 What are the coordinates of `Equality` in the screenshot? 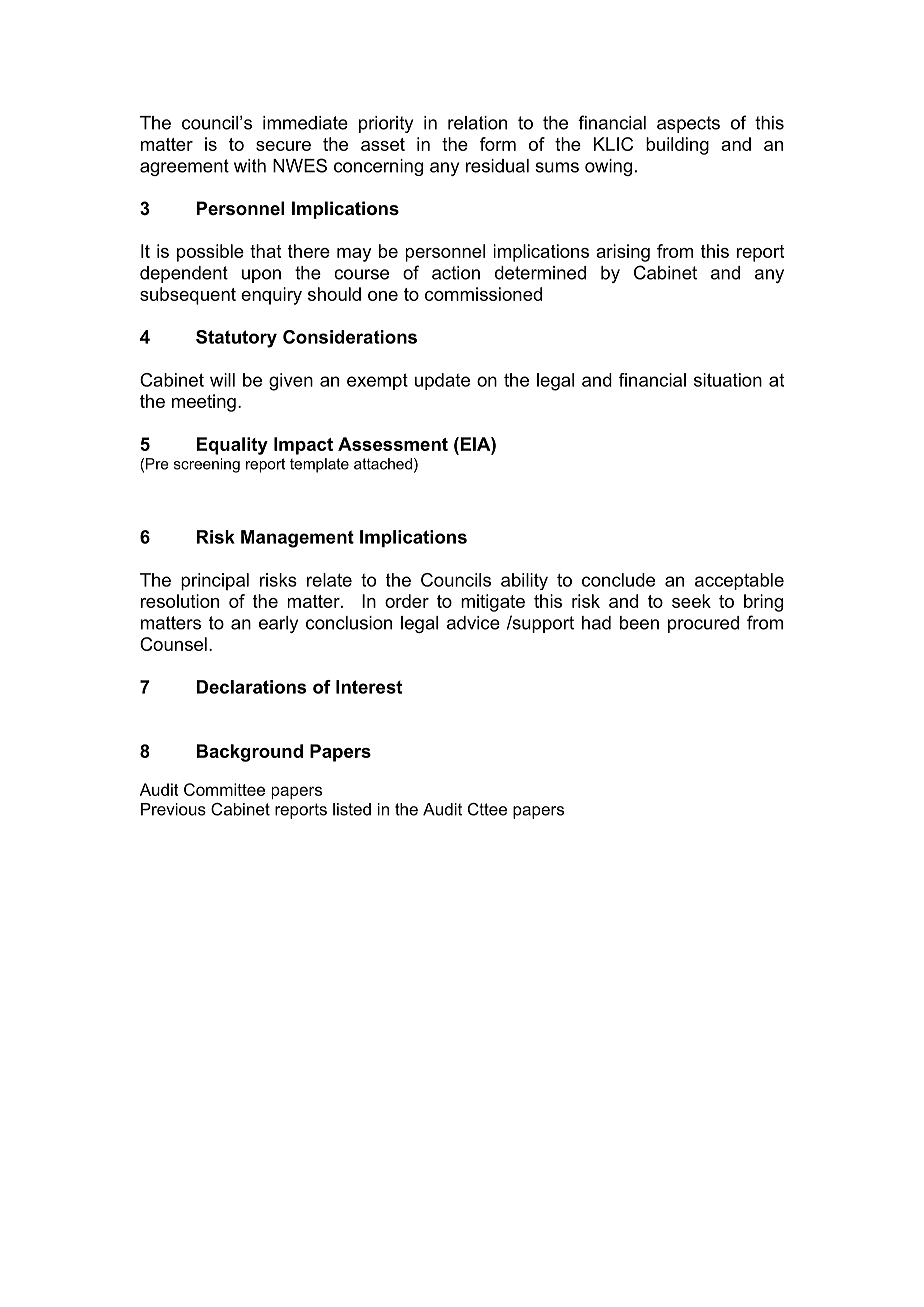 It's located at (232, 446).
